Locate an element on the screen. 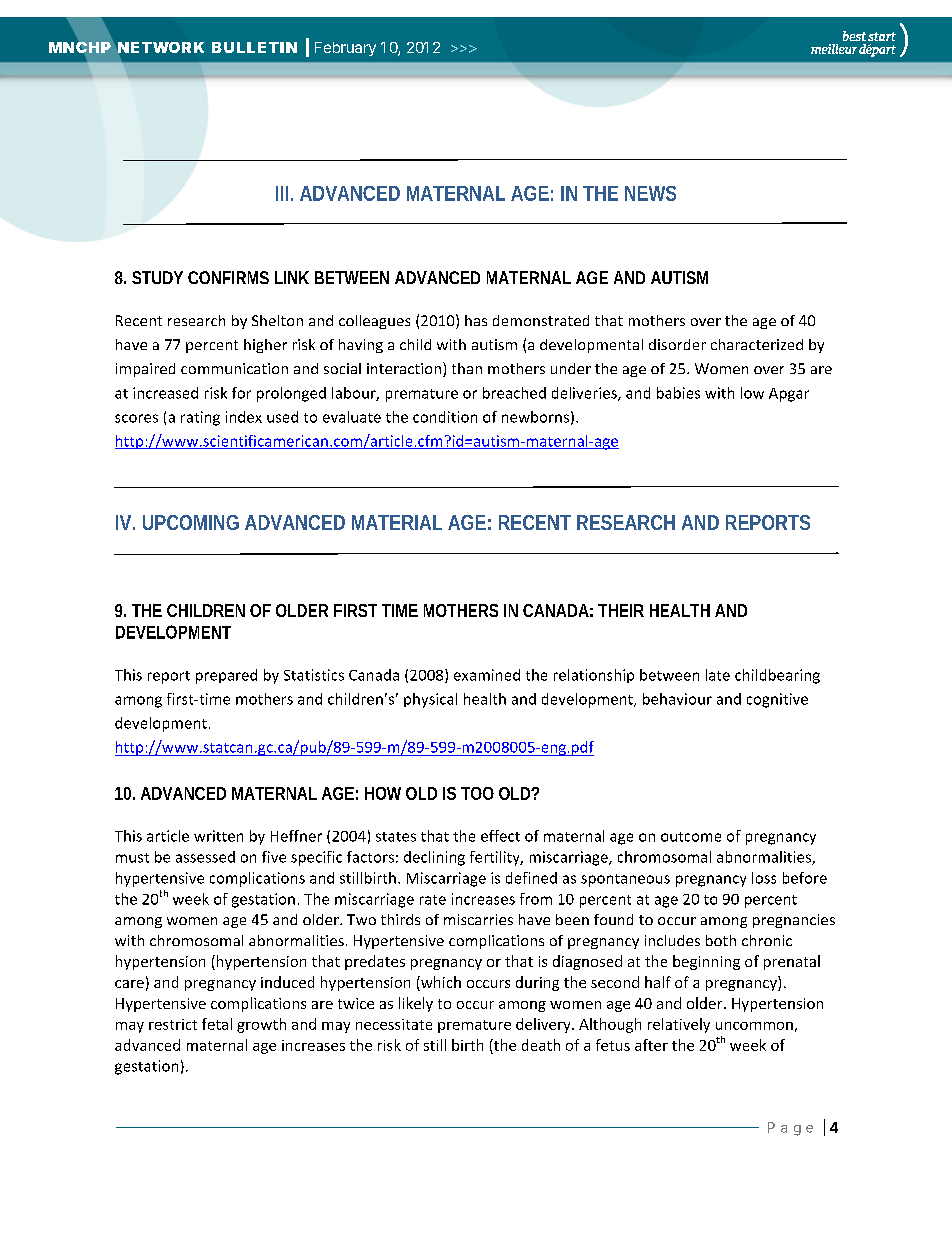 The height and width of the screenshot is (1233, 952). death is located at coordinates (541, 1045).
